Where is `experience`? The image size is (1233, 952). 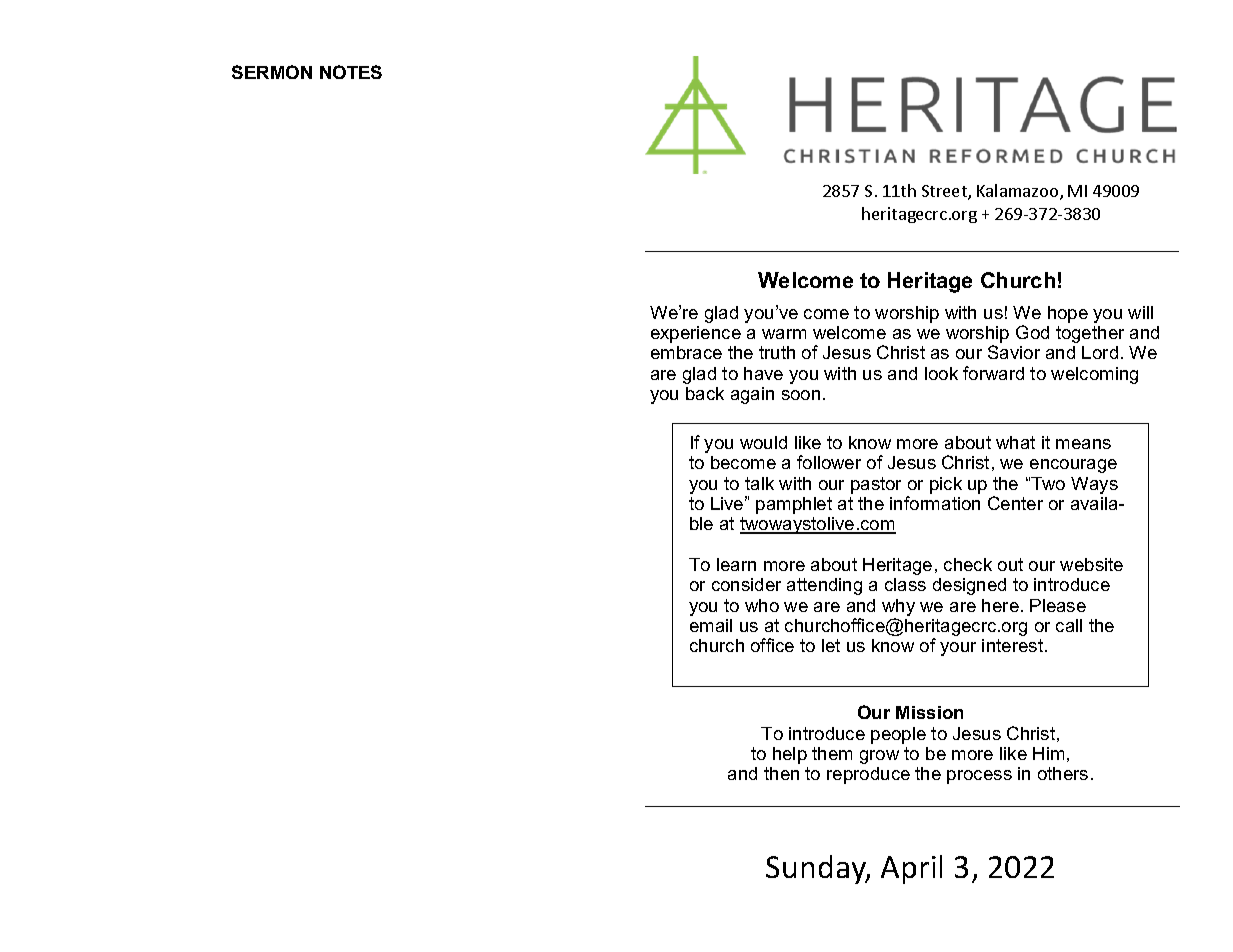
experience is located at coordinates (696, 334).
